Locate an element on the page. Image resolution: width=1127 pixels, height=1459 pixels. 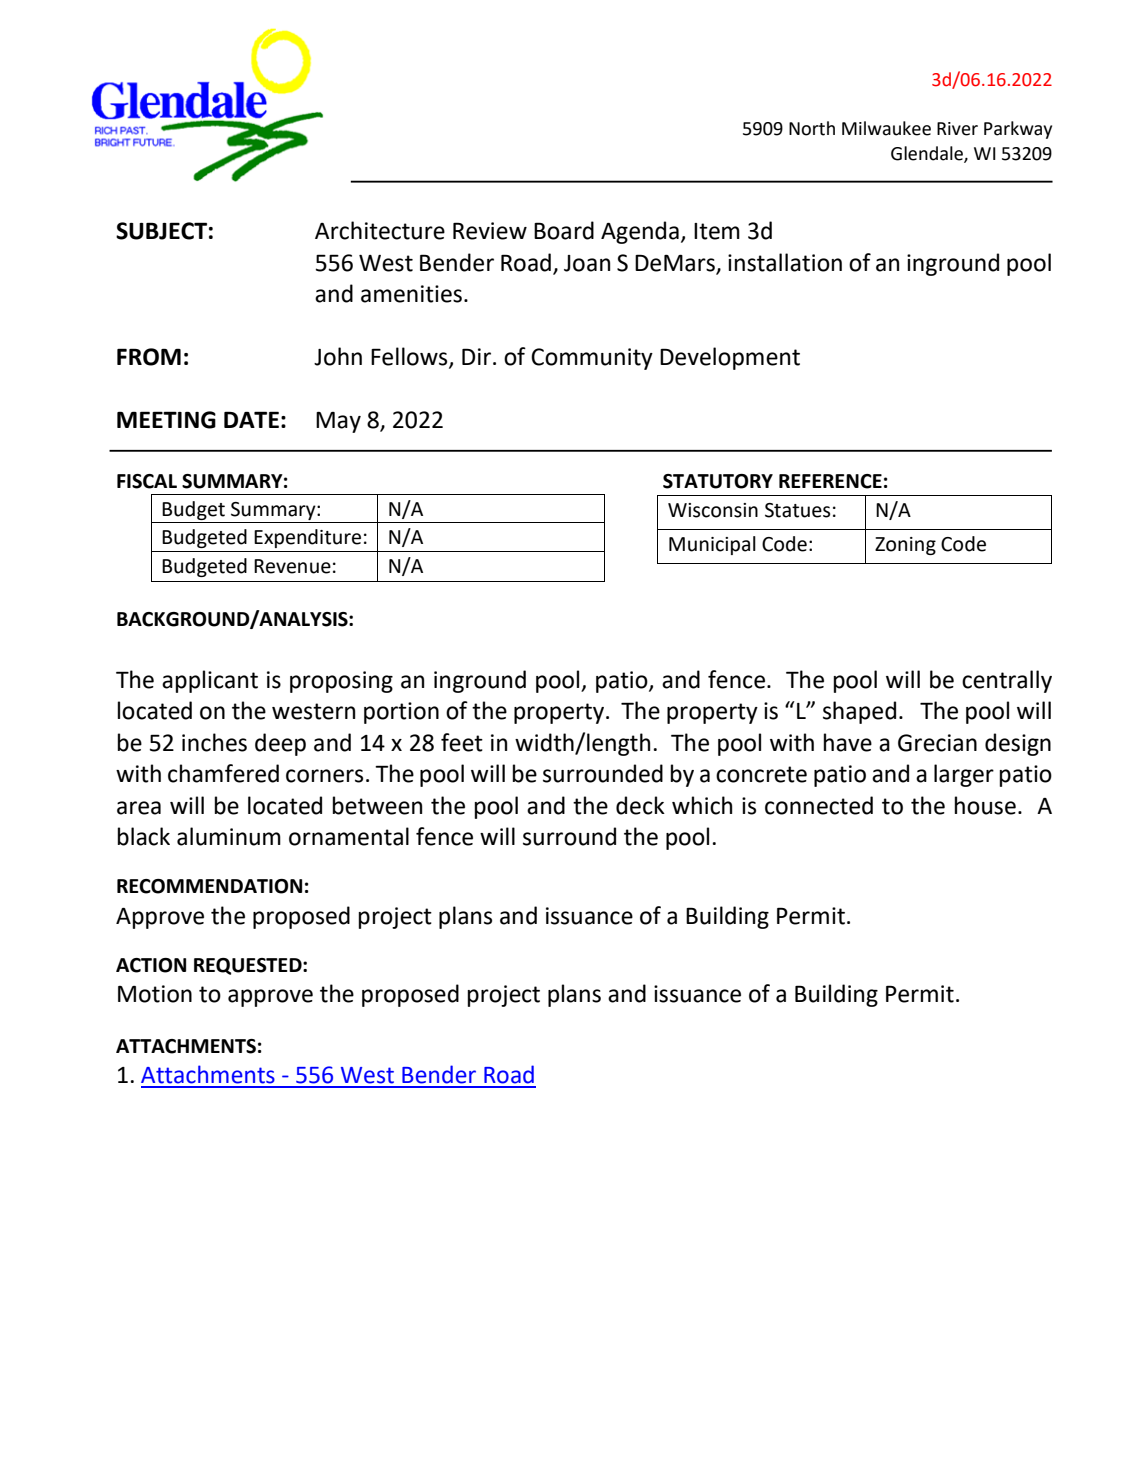
Architecture is located at coordinates (380, 230).
